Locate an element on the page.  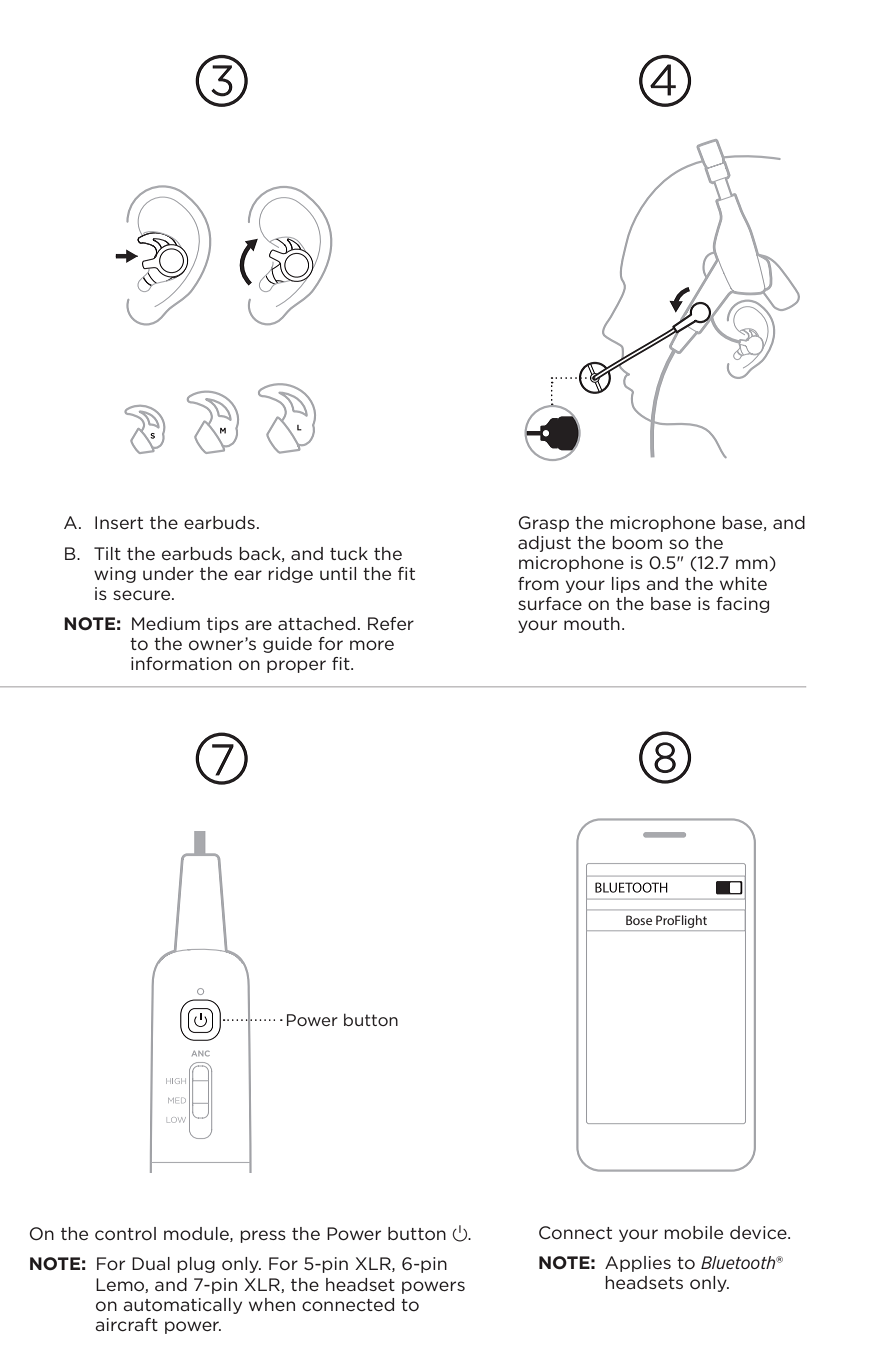
mouth is located at coordinates (592, 623).
